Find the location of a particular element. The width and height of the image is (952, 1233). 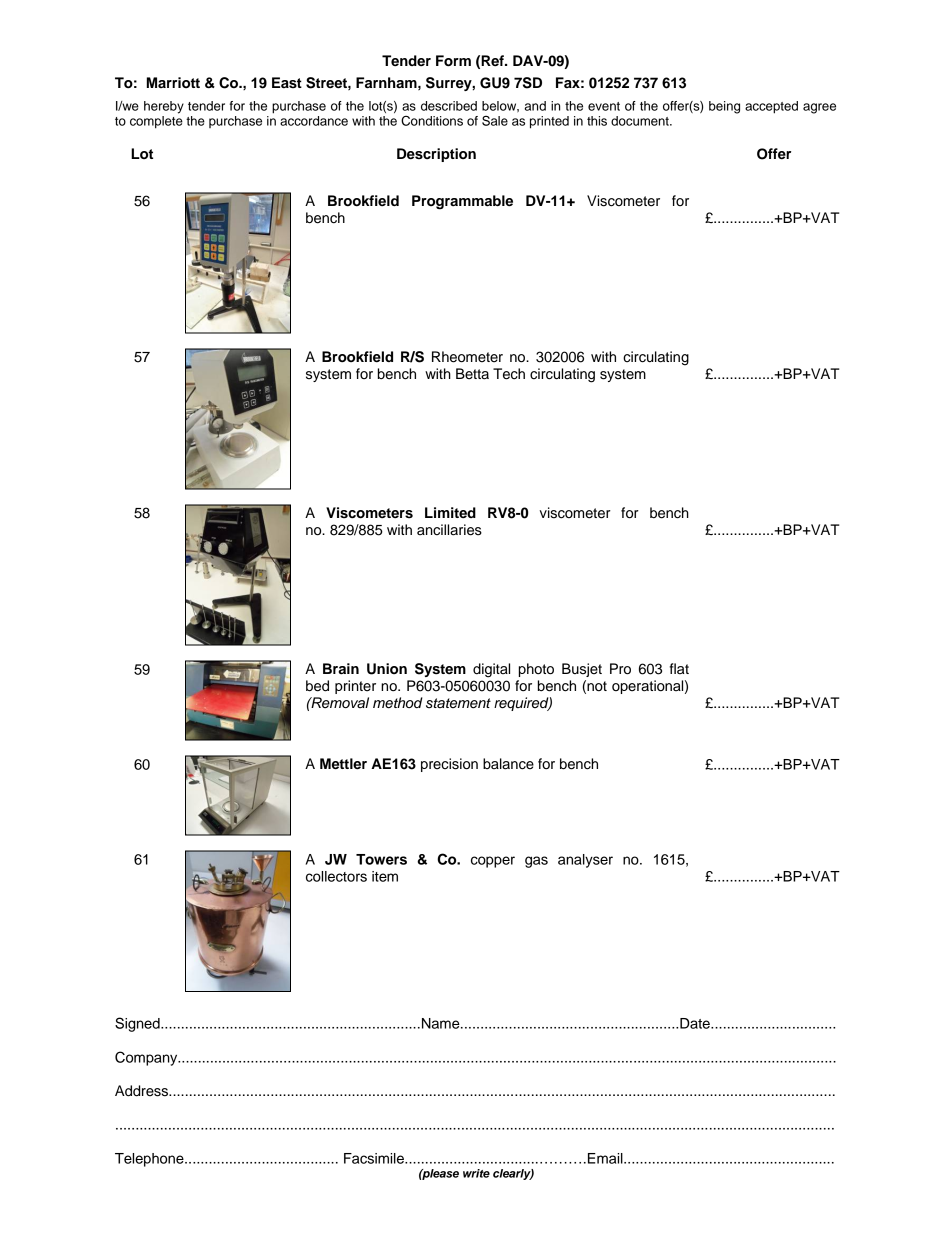

Telephone is located at coordinates (150, 1160).
